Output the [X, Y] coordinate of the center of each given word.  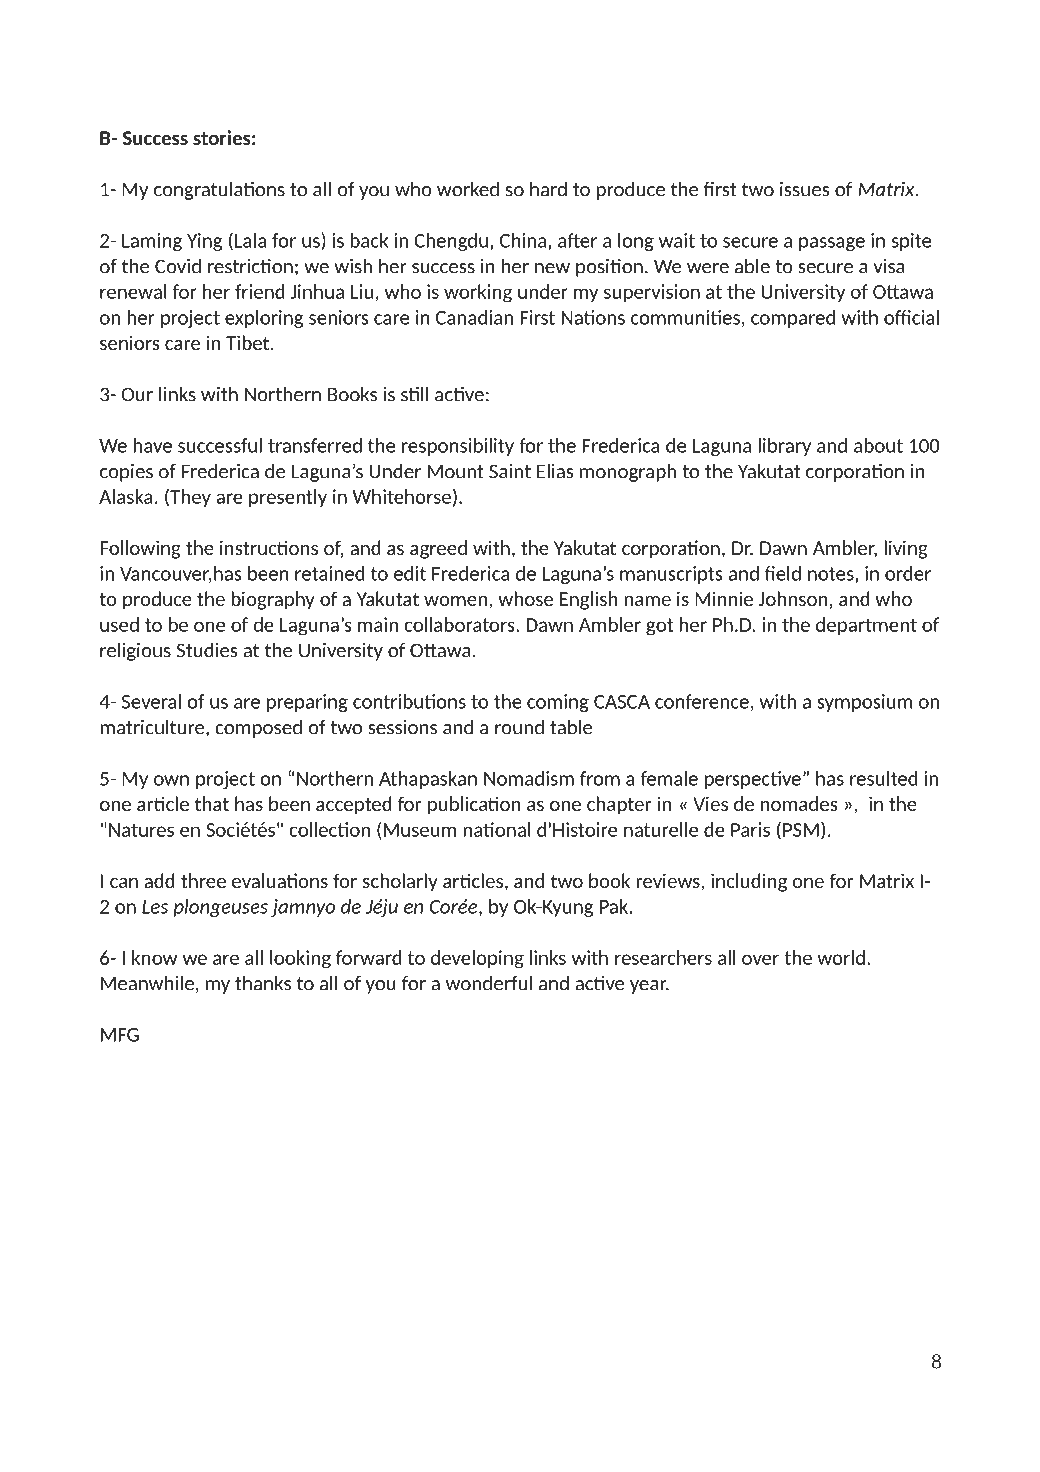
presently [288, 498]
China [524, 240]
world [841, 957]
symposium [864, 703]
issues [804, 189]
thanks [263, 983]
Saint [510, 471]
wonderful [489, 983]
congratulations [219, 190]
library [784, 447]
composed [258, 728]
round [519, 727]
